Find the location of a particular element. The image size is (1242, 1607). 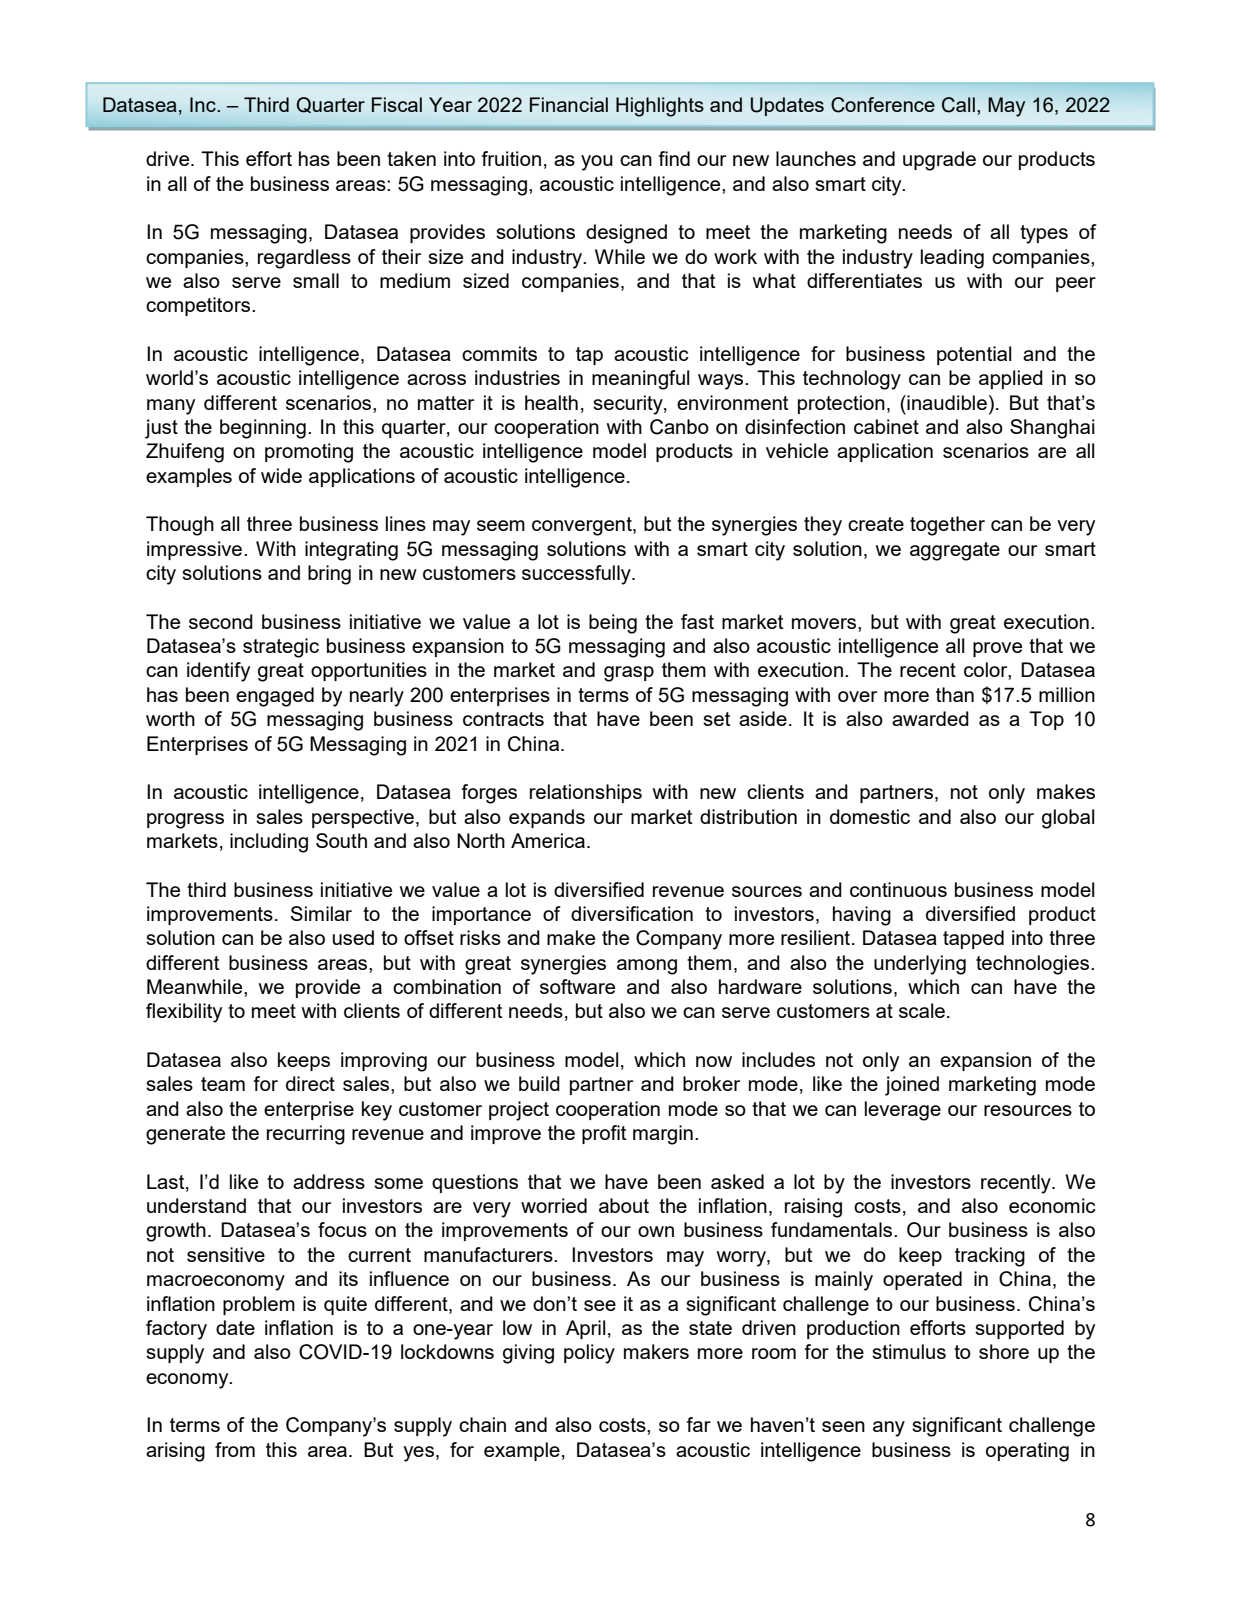

Fiscal is located at coordinates (397, 104).
